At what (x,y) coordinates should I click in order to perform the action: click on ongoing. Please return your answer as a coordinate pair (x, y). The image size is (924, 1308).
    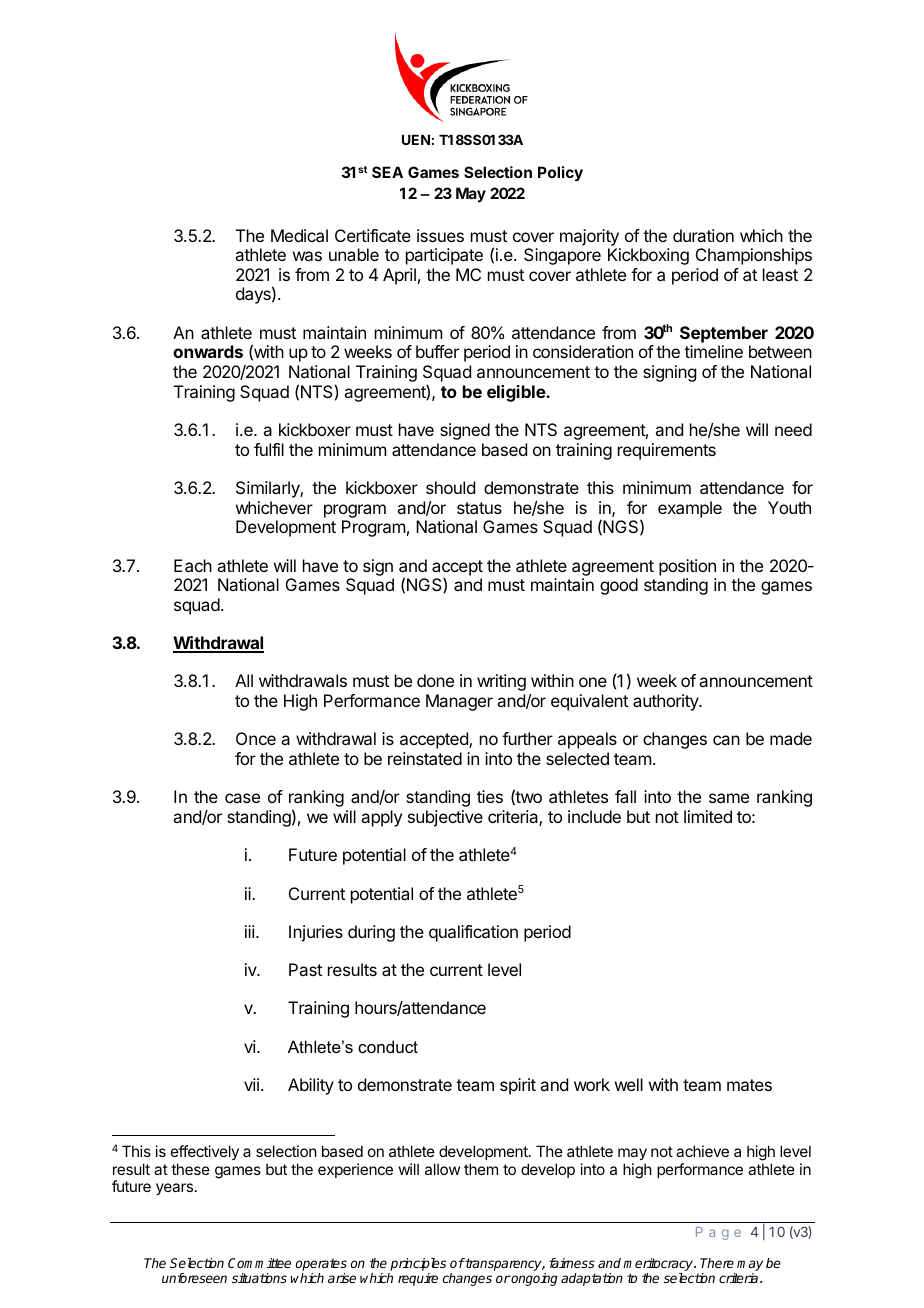
    Looking at the image, I should click on (534, 1279).
